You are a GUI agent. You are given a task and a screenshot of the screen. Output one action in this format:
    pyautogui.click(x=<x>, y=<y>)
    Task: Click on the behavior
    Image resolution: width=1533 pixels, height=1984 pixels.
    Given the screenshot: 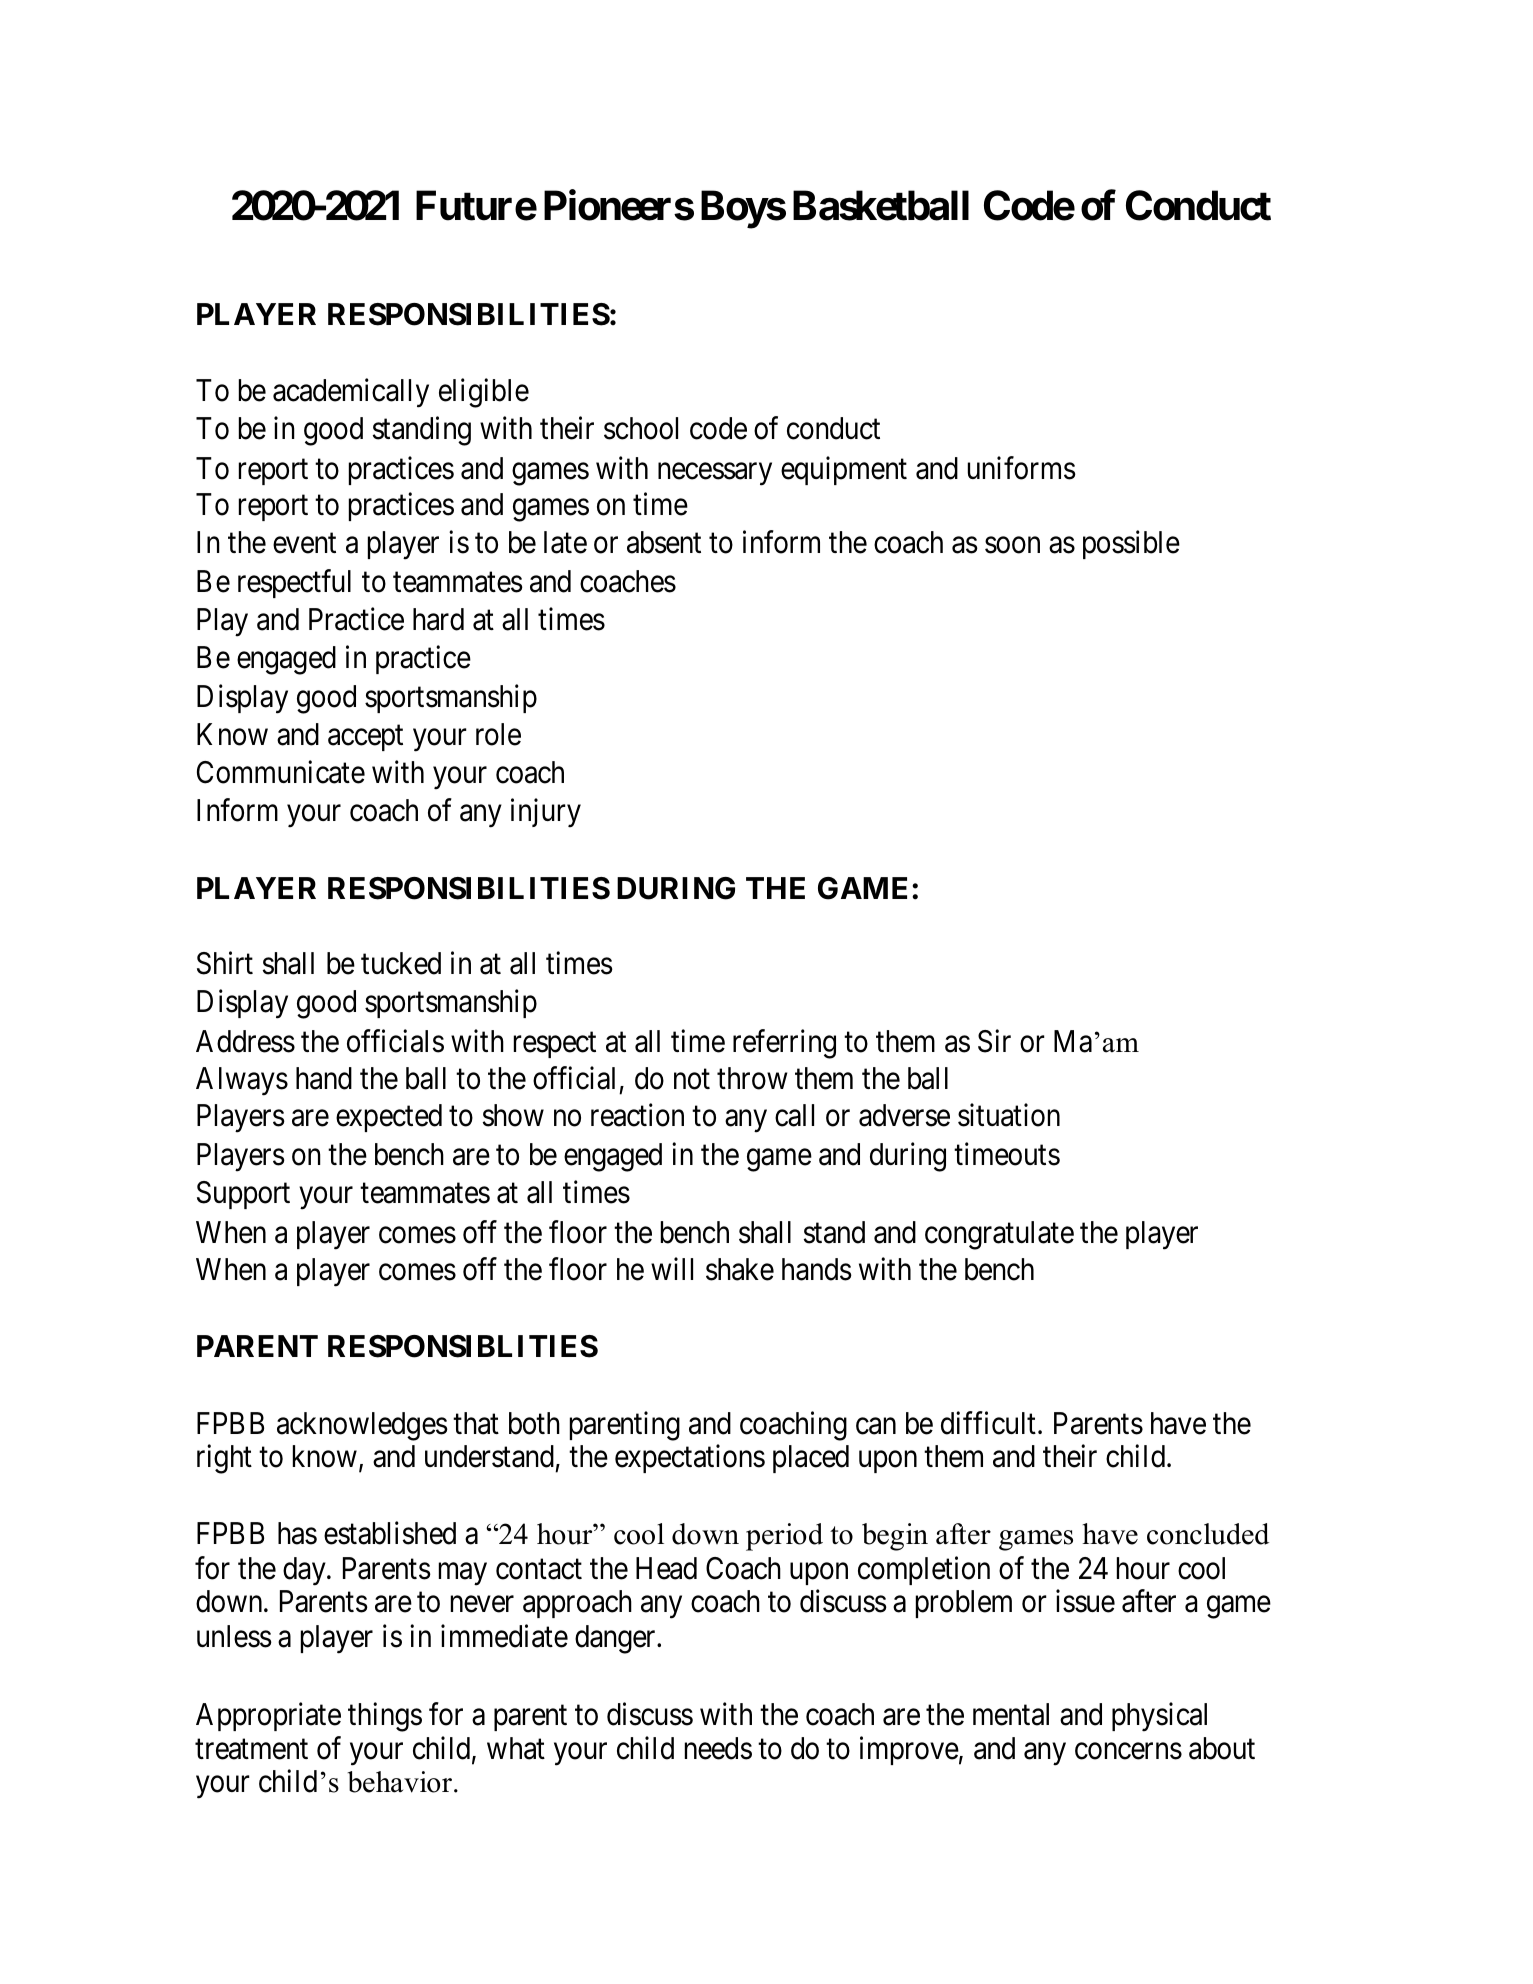 What is the action you would take?
    pyautogui.click(x=401, y=1782)
